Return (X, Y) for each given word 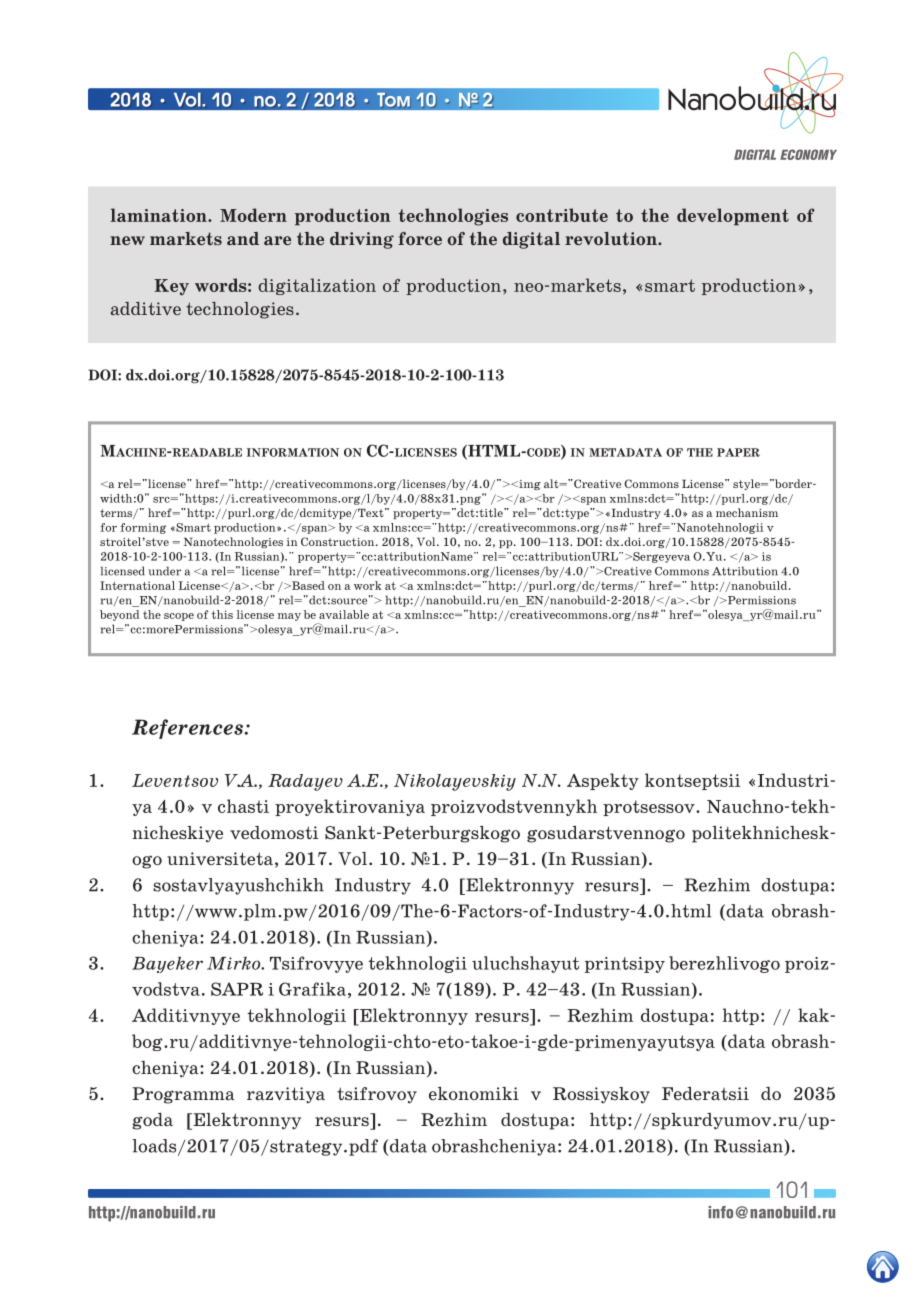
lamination (160, 215)
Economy (808, 154)
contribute (562, 215)
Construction (339, 541)
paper (738, 452)
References (187, 729)
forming (143, 528)
